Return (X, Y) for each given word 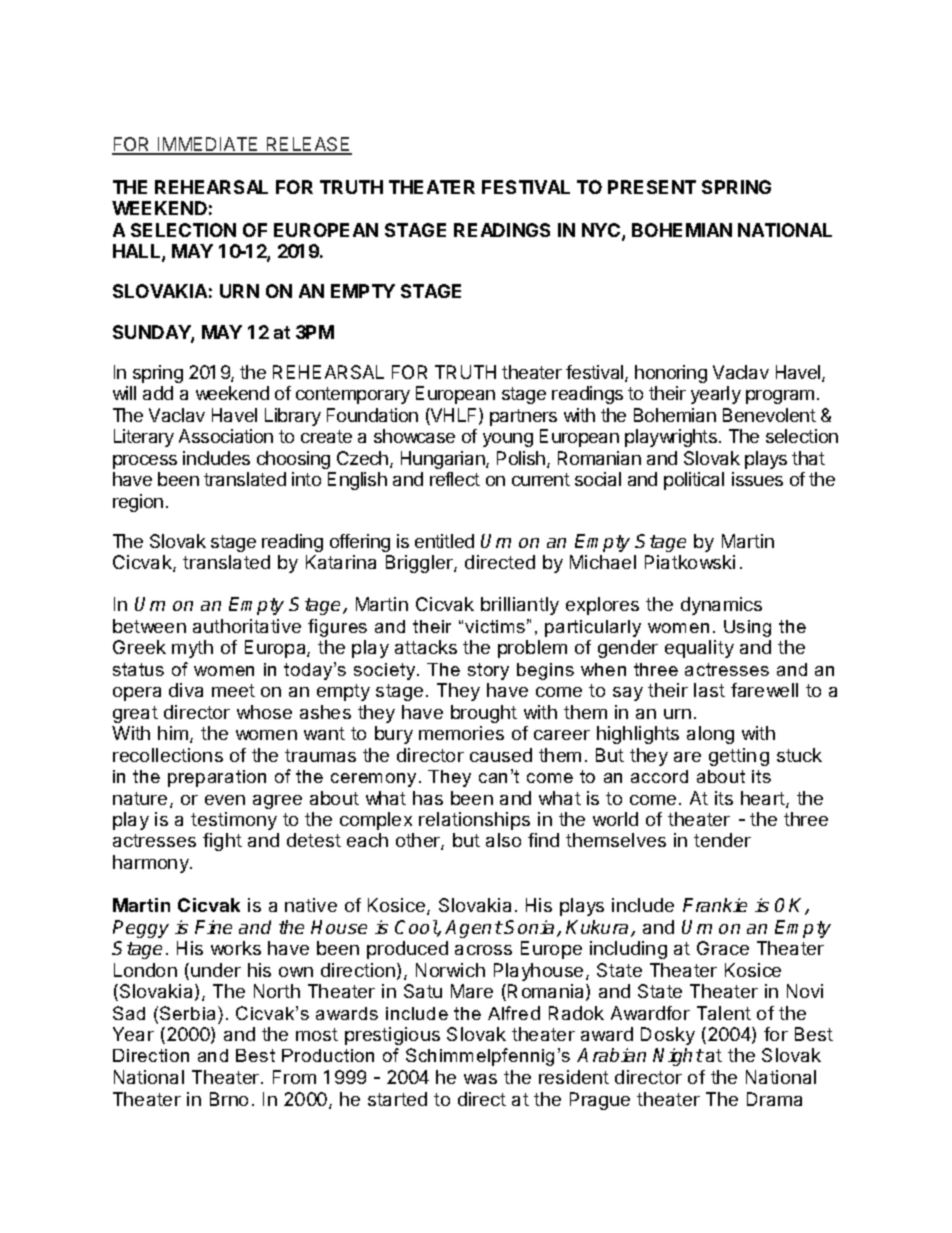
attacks (426, 647)
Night (678, 1057)
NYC (602, 231)
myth (192, 649)
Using (747, 628)
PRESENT (652, 187)
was (480, 1079)
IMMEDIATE (208, 145)
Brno (229, 1099)
